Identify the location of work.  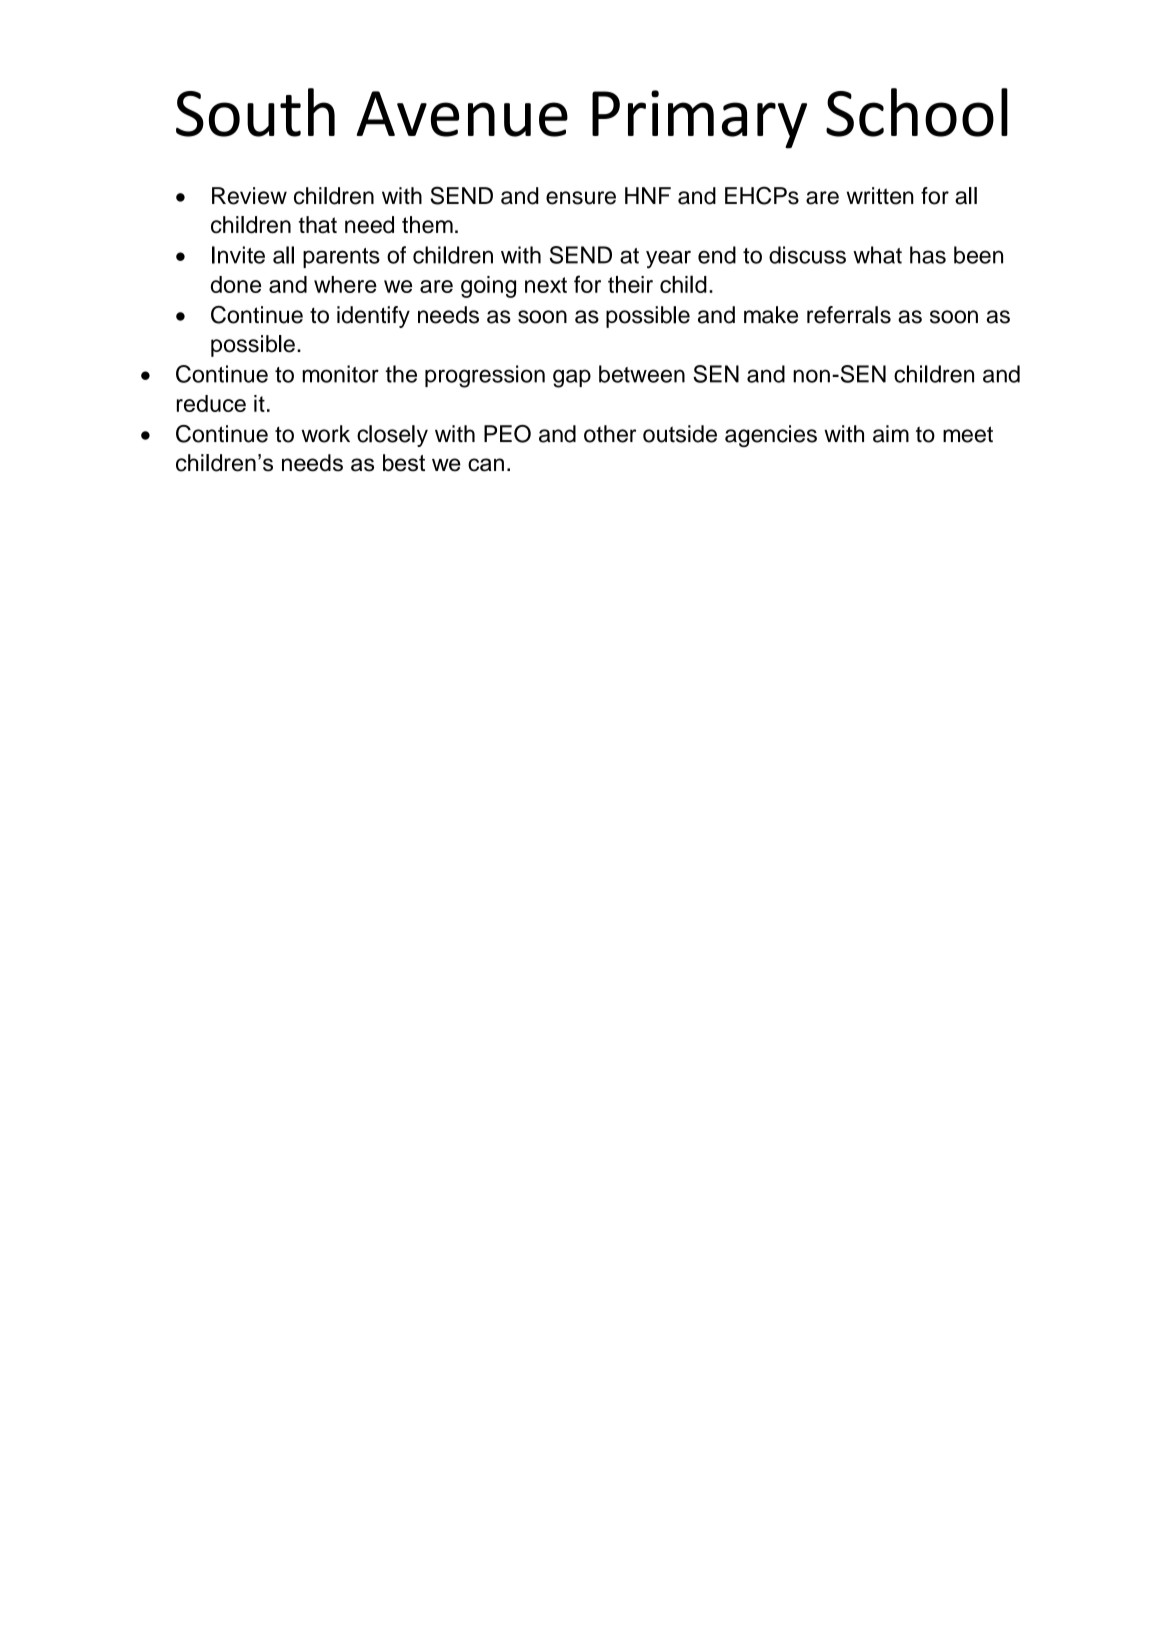
(325, 434).
